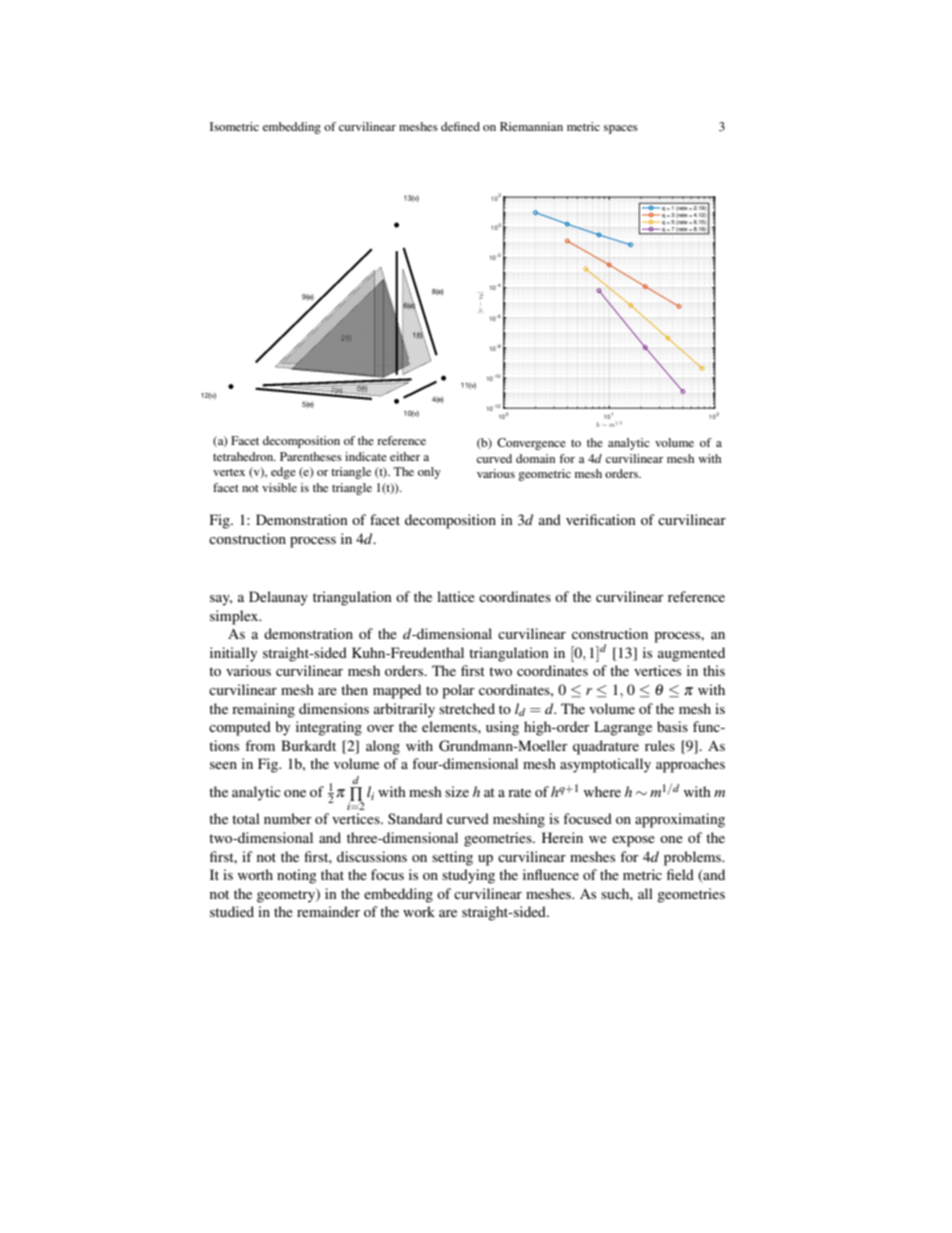 The height and width of the document is (1233, 952). Describe the element at coordinates (468, 876) in the document. I see `studying` at that location.
